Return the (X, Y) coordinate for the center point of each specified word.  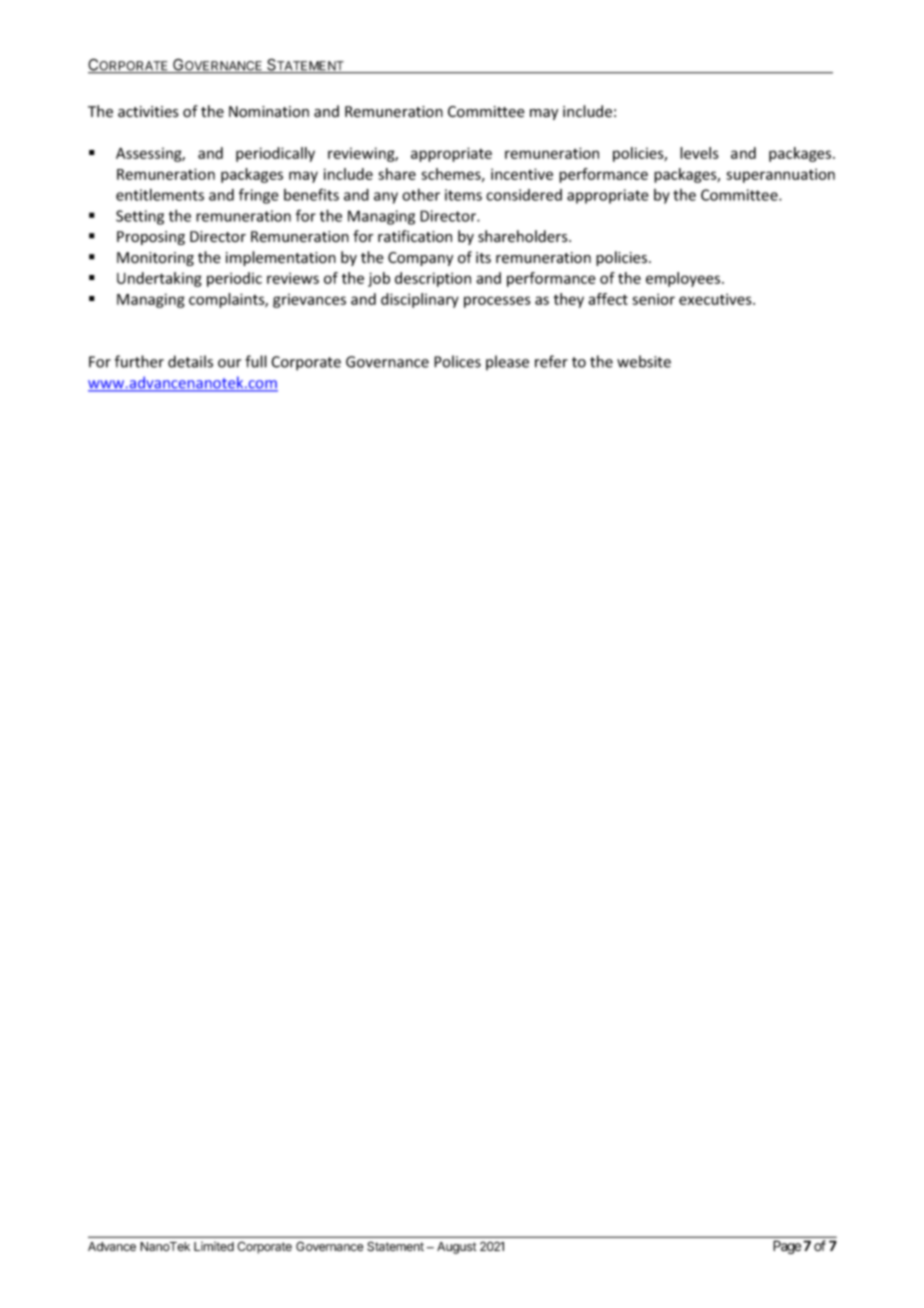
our (229, 363)
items (463, 195)
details (190, 361)
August (457, 1248)
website (644, 361)
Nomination (269, 112)
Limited (214, 1246)
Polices (457, 361)
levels (699, 153)
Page (787, 1247)
